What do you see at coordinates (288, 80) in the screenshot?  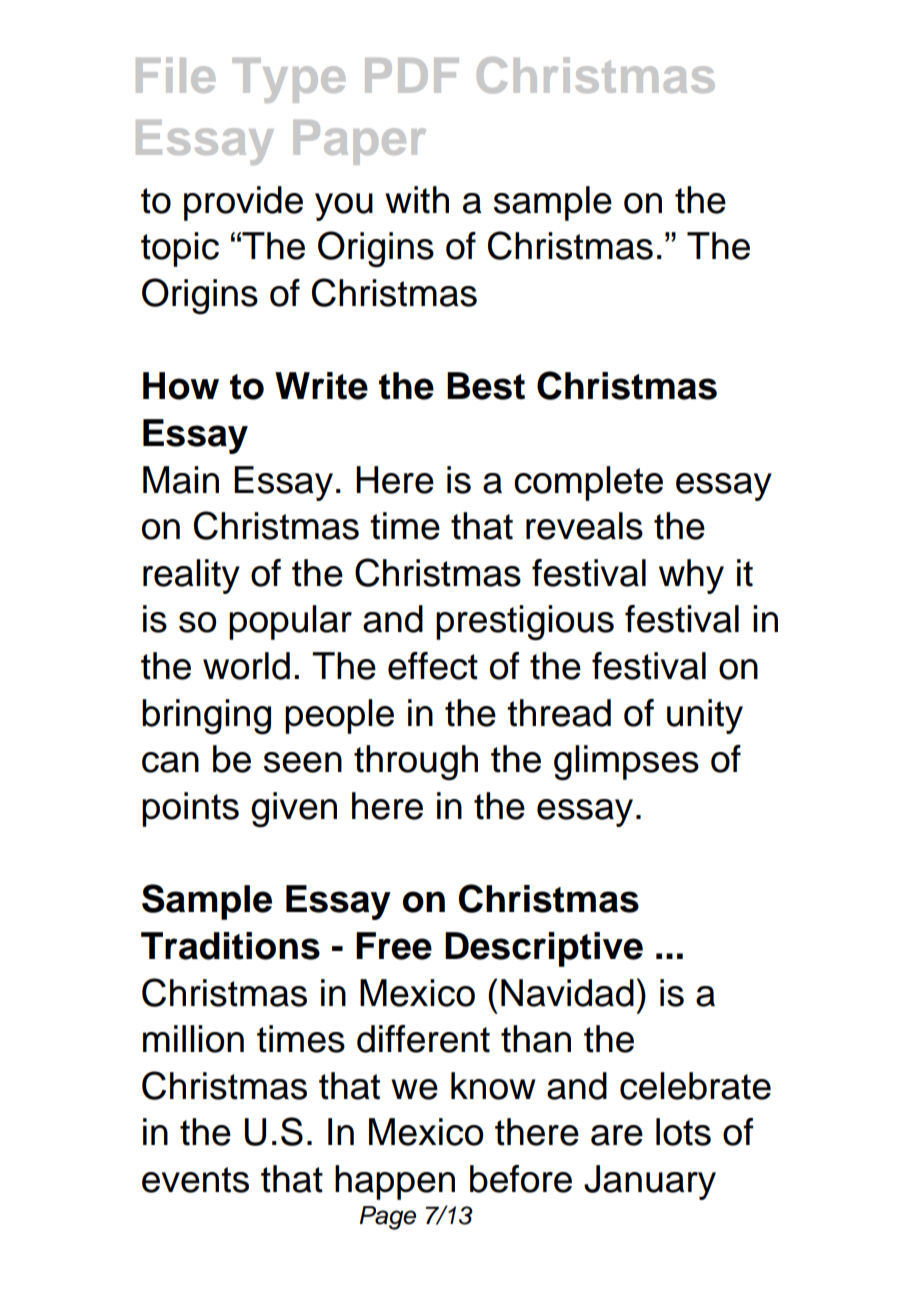 I see `Type` at bounding box center [288, 80].
